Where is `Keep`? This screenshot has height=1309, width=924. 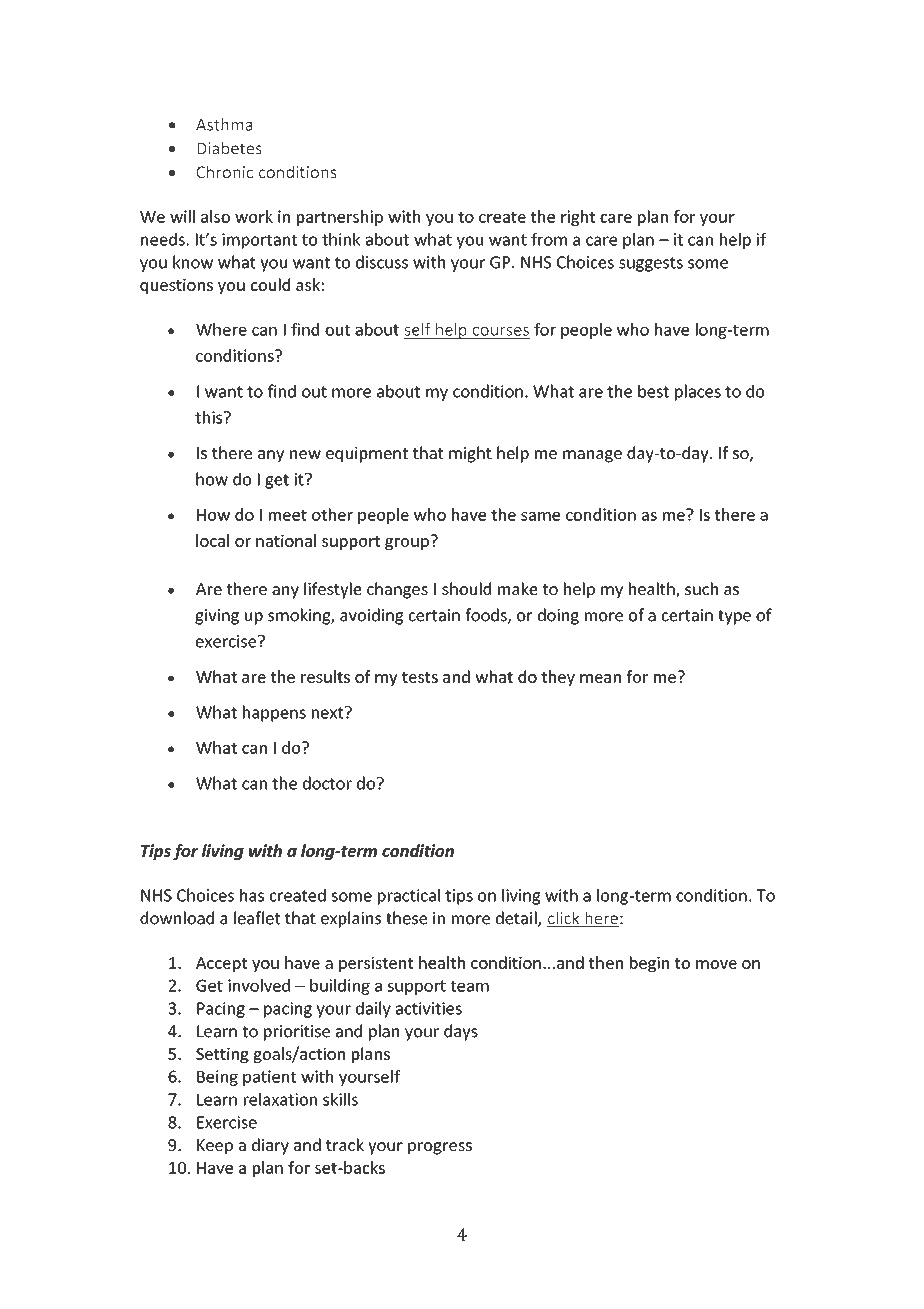
Keep is located at coordinates (215, 1147).
